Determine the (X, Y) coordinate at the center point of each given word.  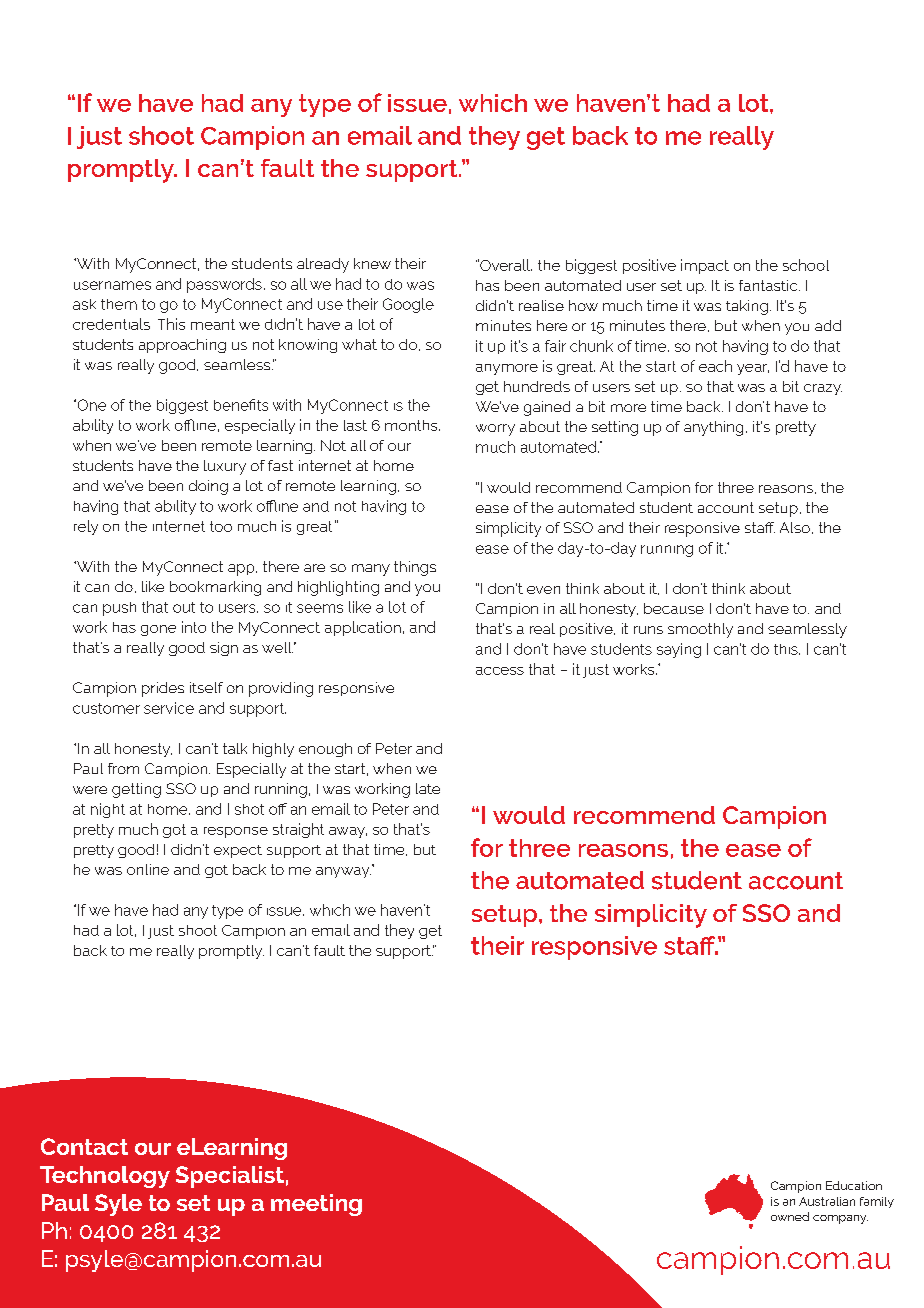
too (221, 526)
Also (795, 527)
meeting (316, 1205)
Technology (105, 1177)
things (415, 568)
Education (854, 1185)
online (148, 869)
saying (679, 650)
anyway (343, 872)
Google (408, 305)
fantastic (769, 285)
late (428, 788)
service (169, 708)
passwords (224, 285)
